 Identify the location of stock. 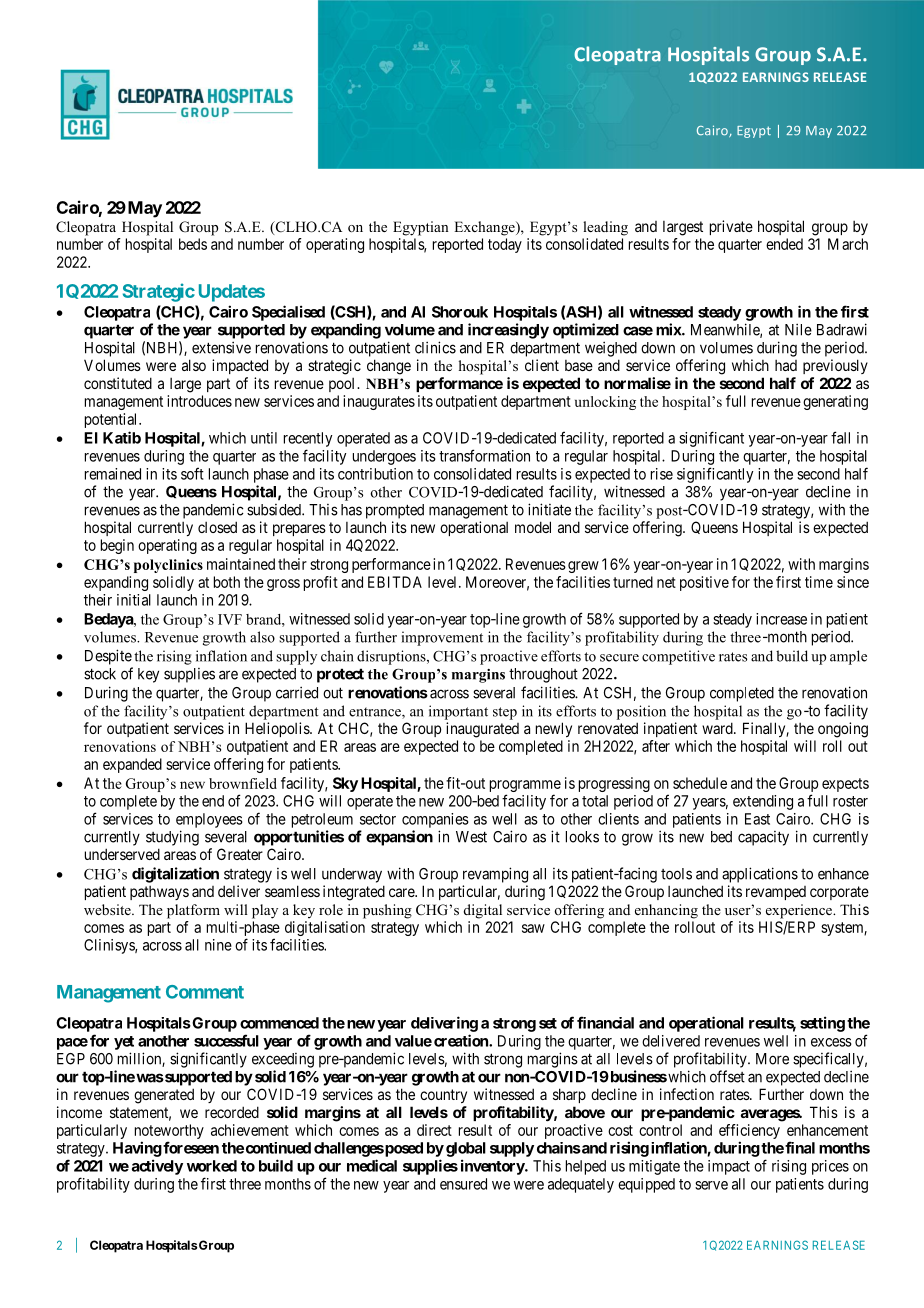
(100, 674).
